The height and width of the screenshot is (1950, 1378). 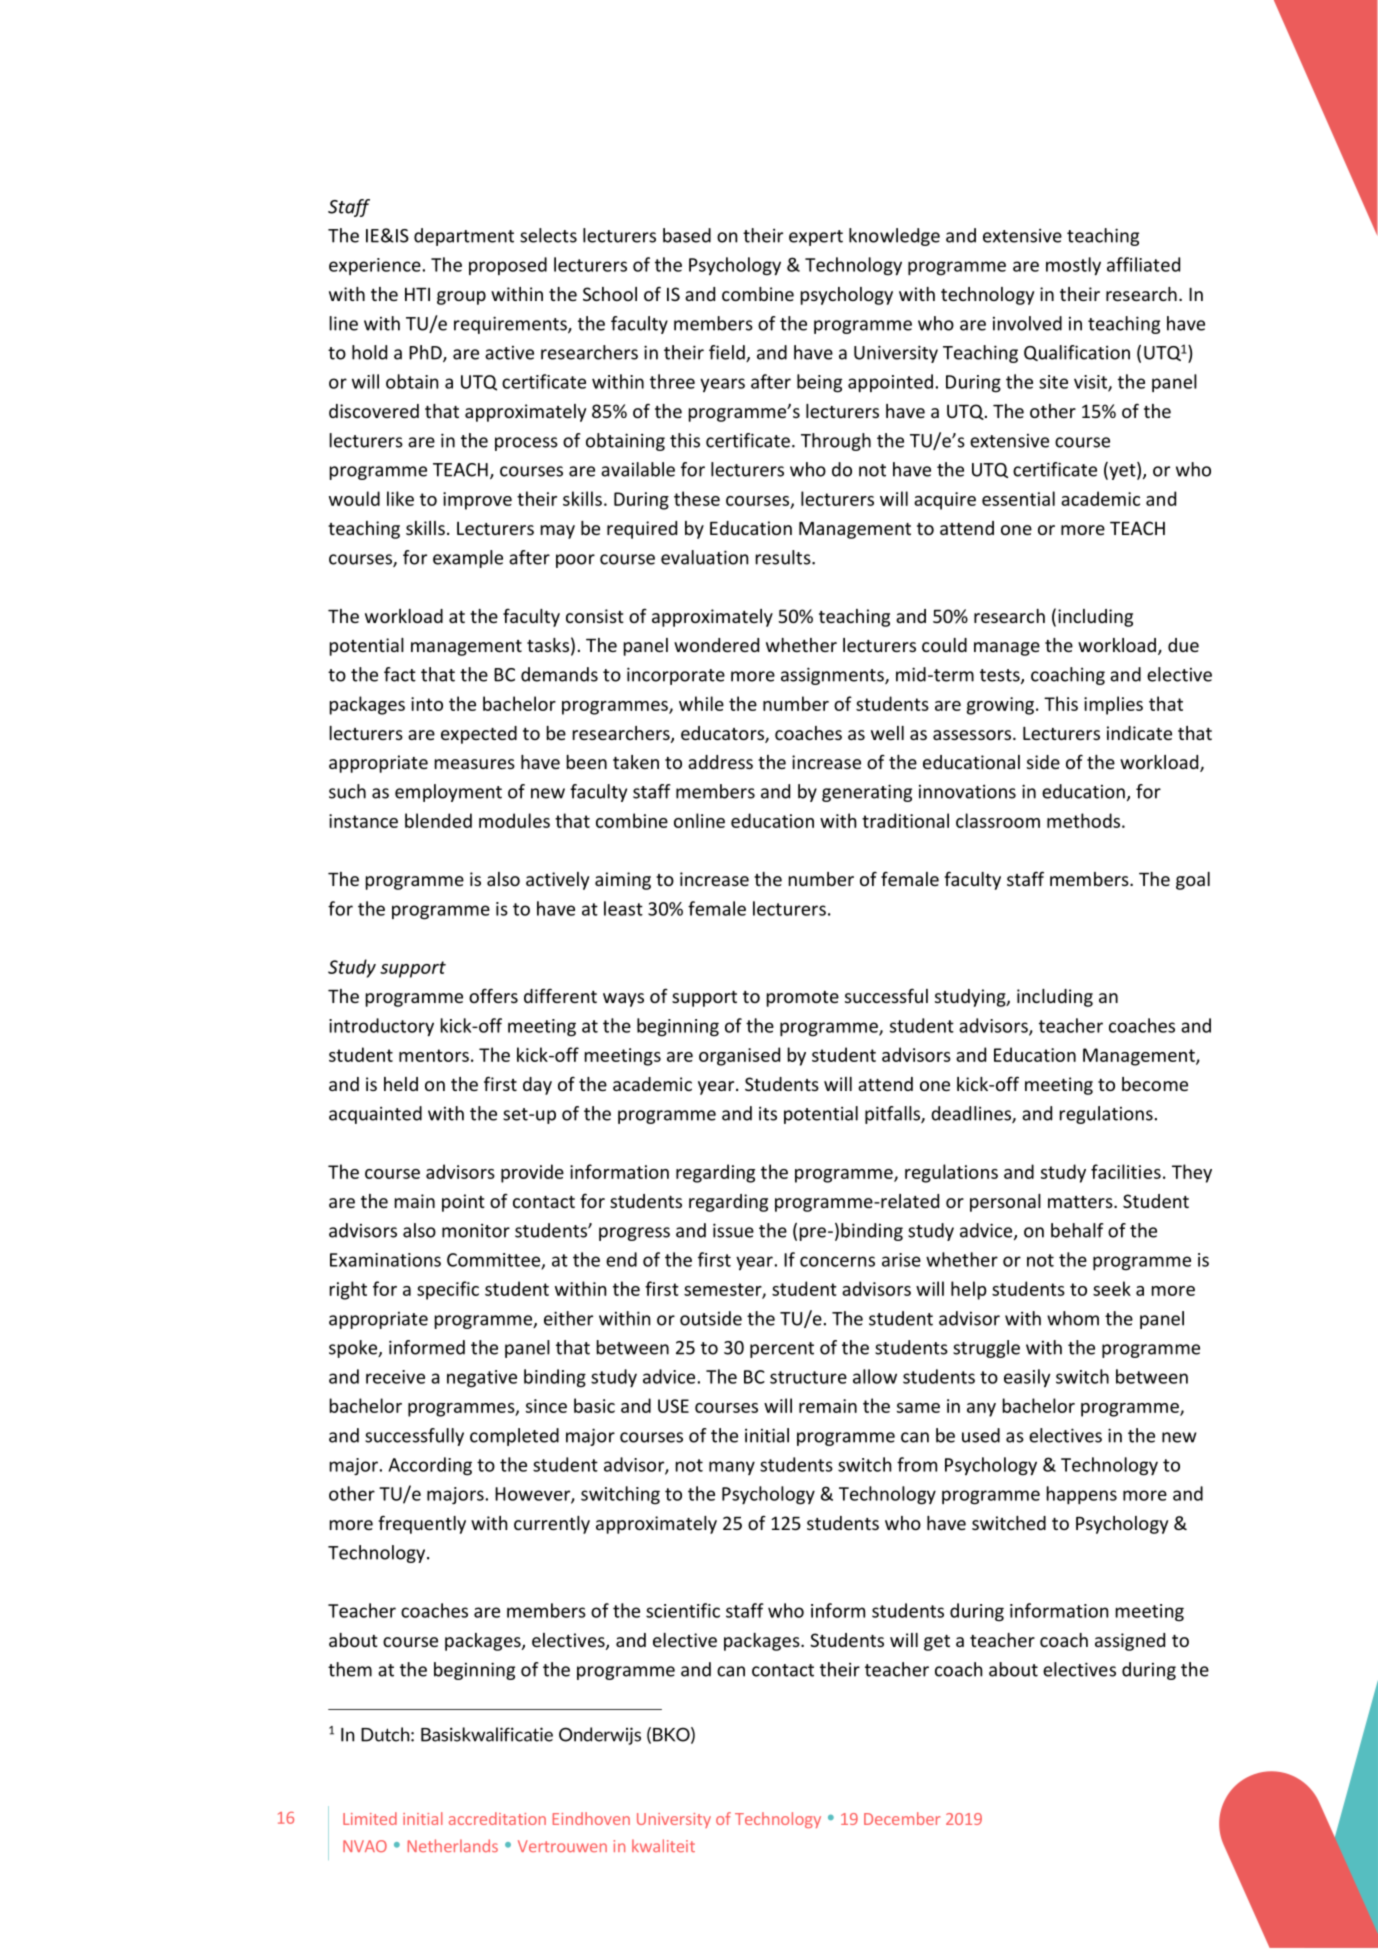 What do you see at coordinates (902, 1818) in the screenshot?
I see `December` at bounding box center [902, 1818].
